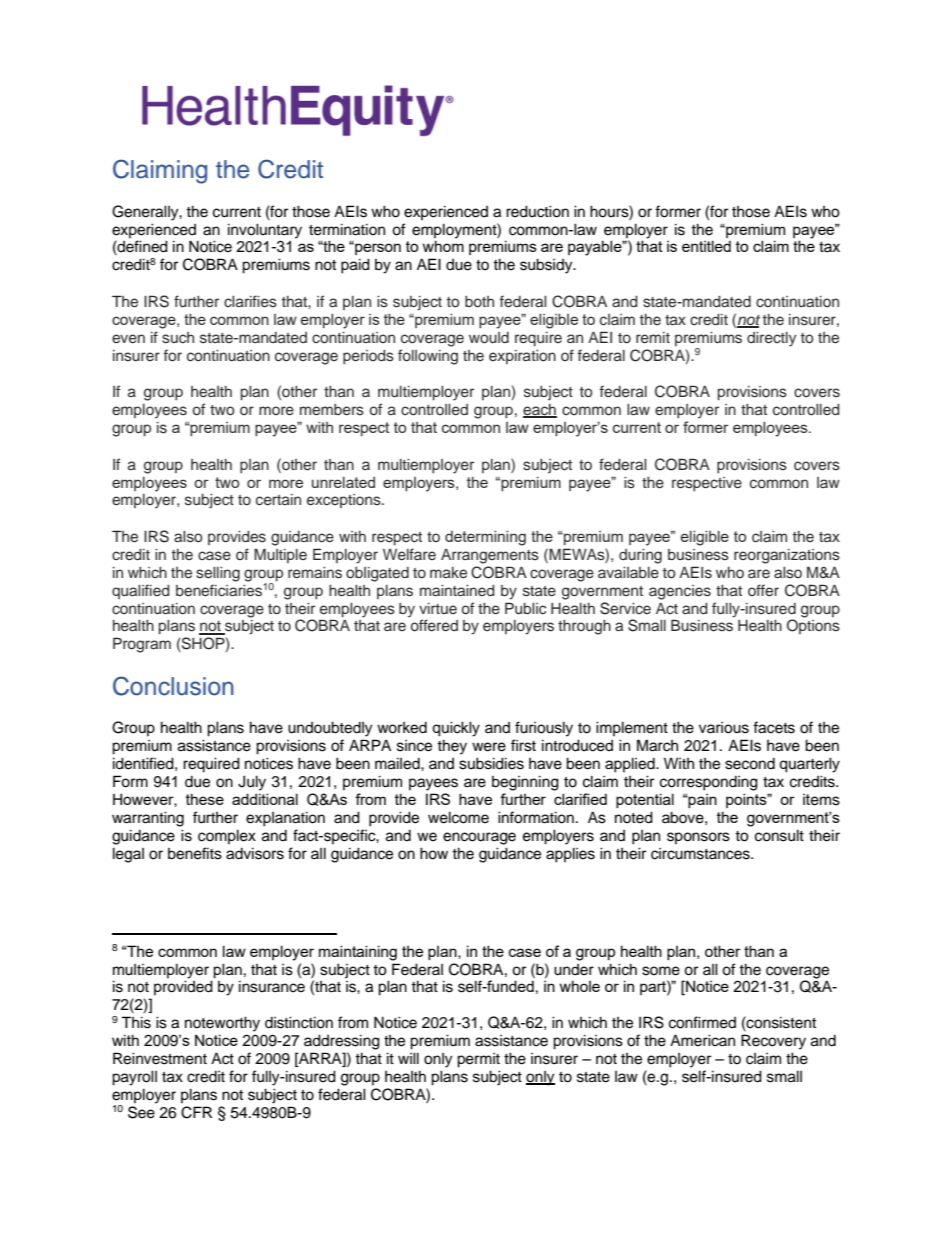  I want to click on permit, so click(478, 1060).
